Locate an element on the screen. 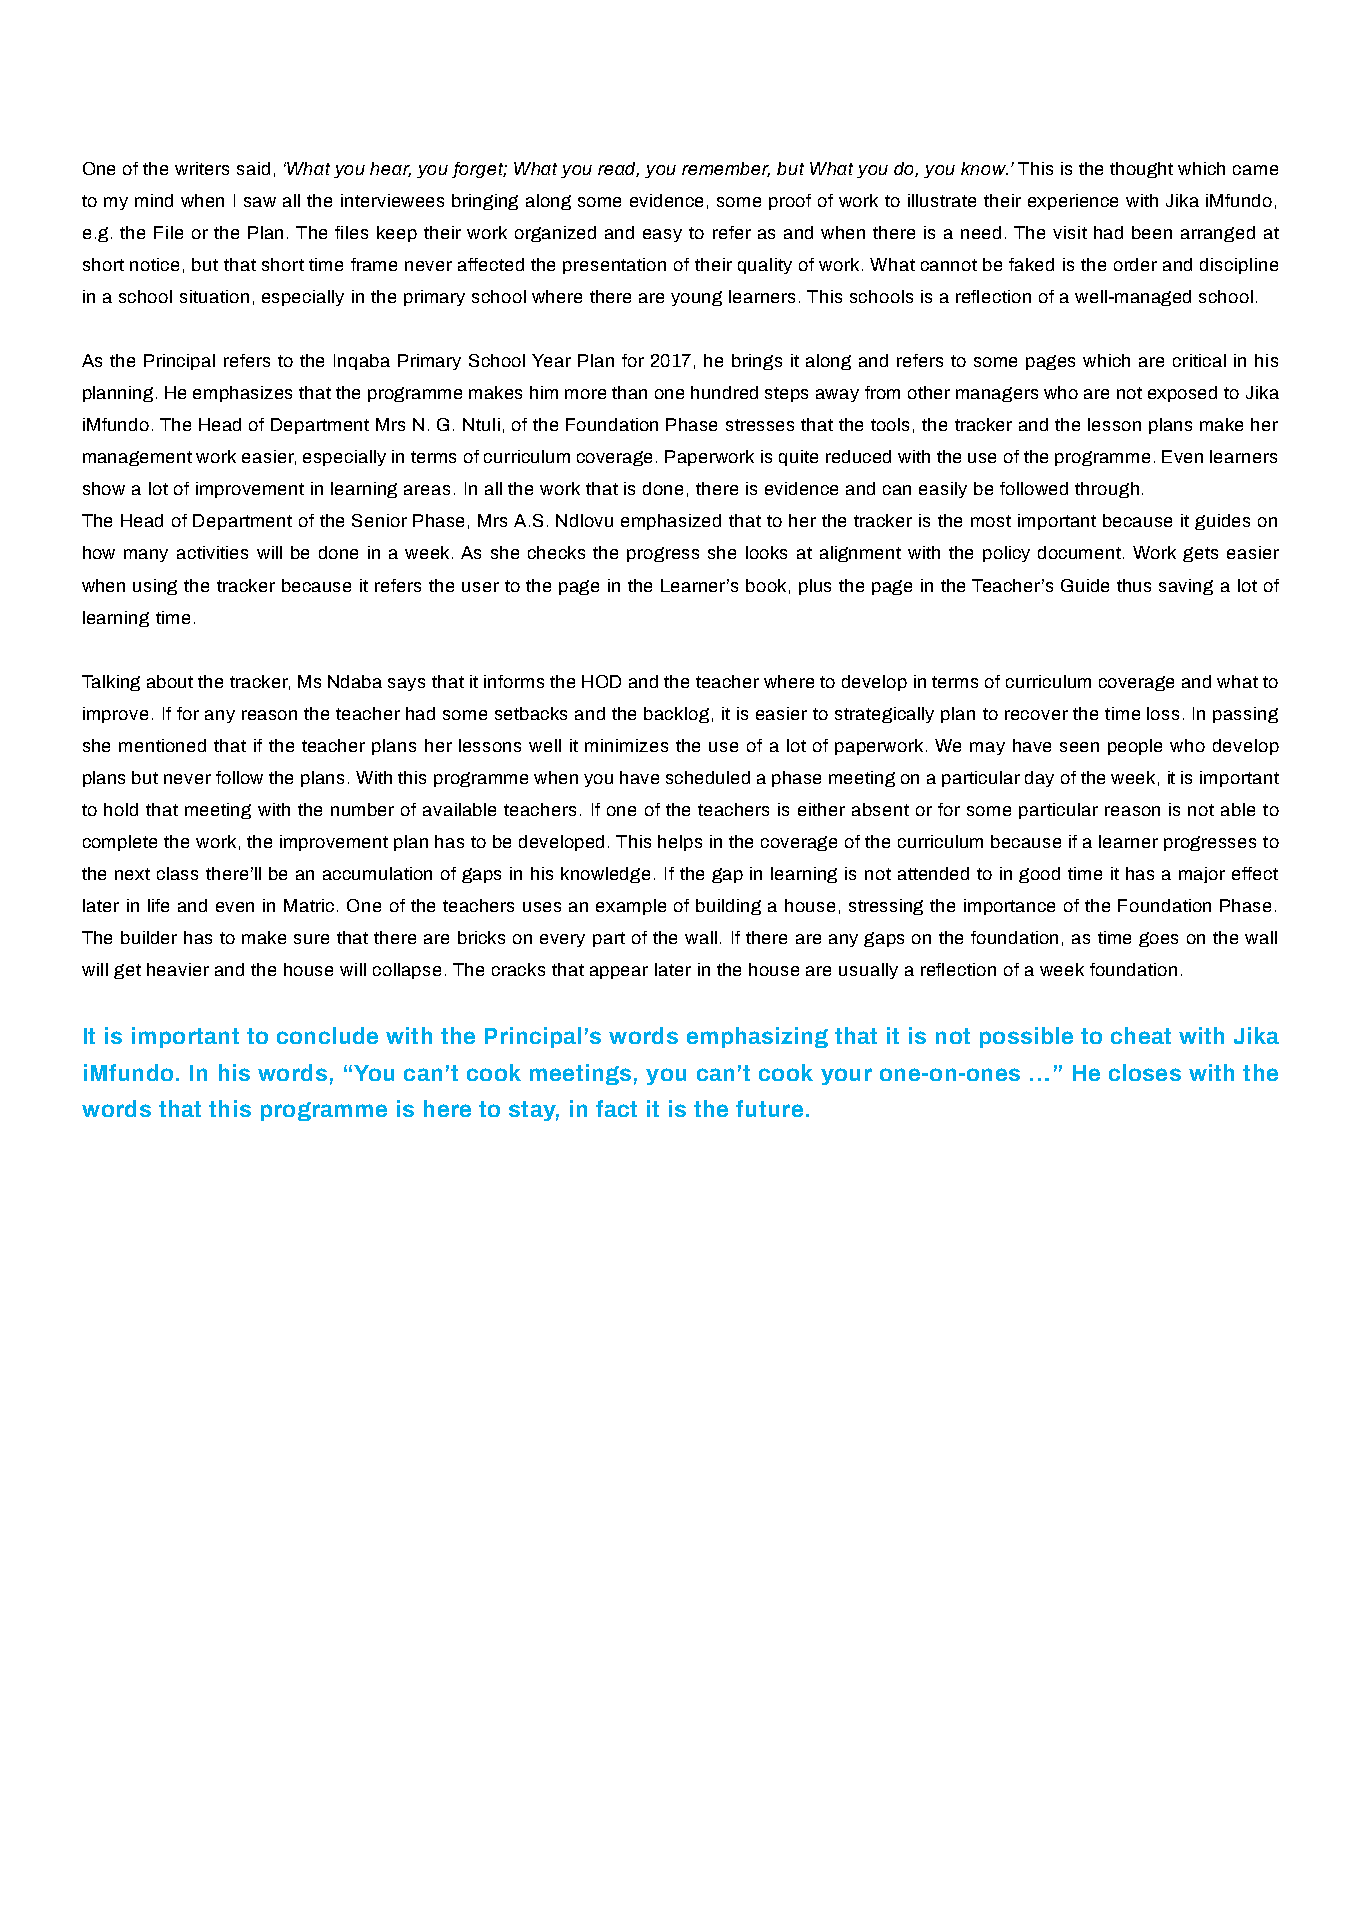 This screenshot has width=1361, height=1925. thus is located at coordinates (1134, 585).
